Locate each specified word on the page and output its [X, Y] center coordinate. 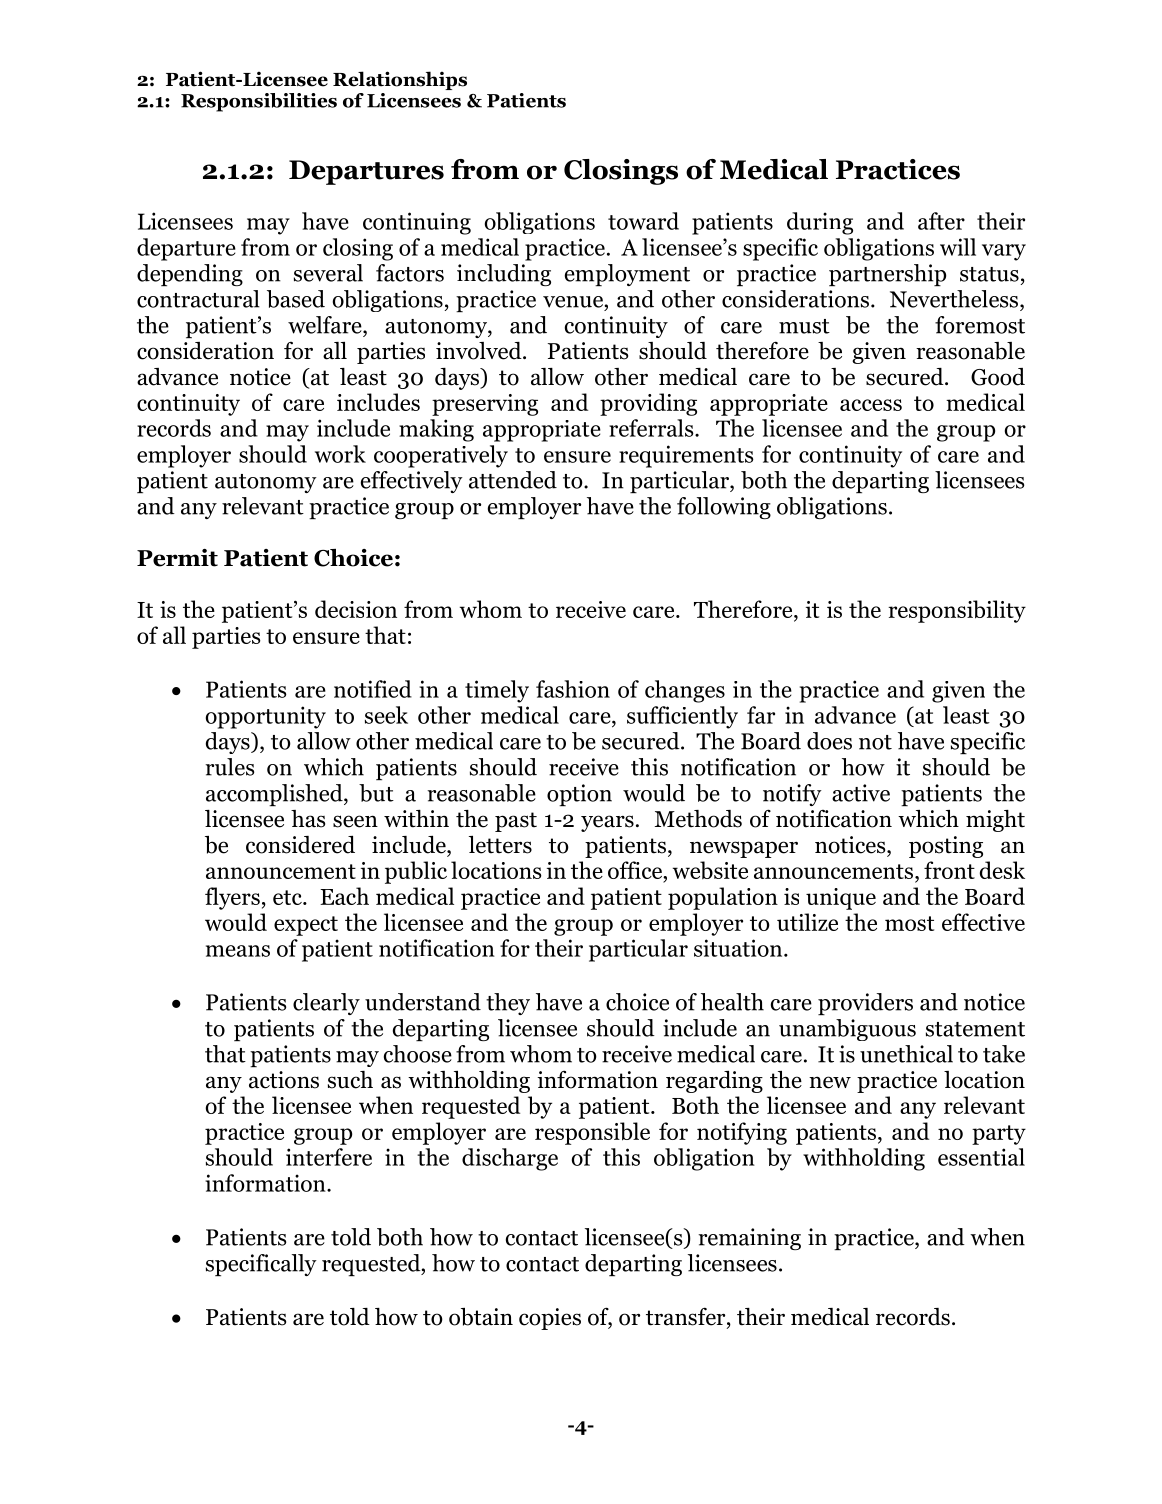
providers [865, 1004]
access [871, 405]
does [829, 741]
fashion [573, 689]
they [508, 1004]
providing [648, 404]
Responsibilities [259, 102]
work [340, 454]
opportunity [266, 717]
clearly [326, 1004]
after [941, 221]
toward [643, 221]
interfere [329, 1157]
